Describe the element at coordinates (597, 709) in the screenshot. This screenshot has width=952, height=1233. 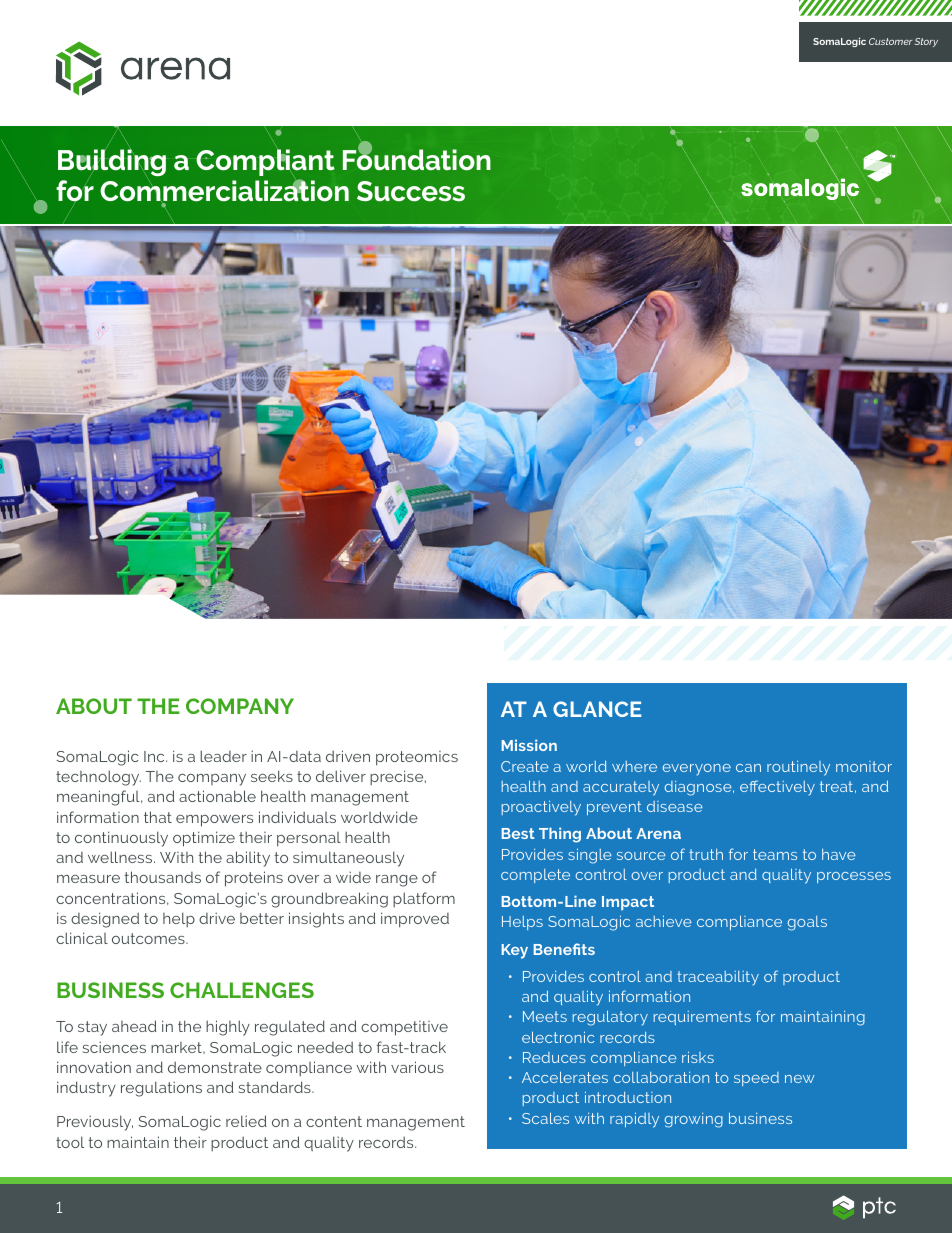
I see `GLANCE` at that location.
